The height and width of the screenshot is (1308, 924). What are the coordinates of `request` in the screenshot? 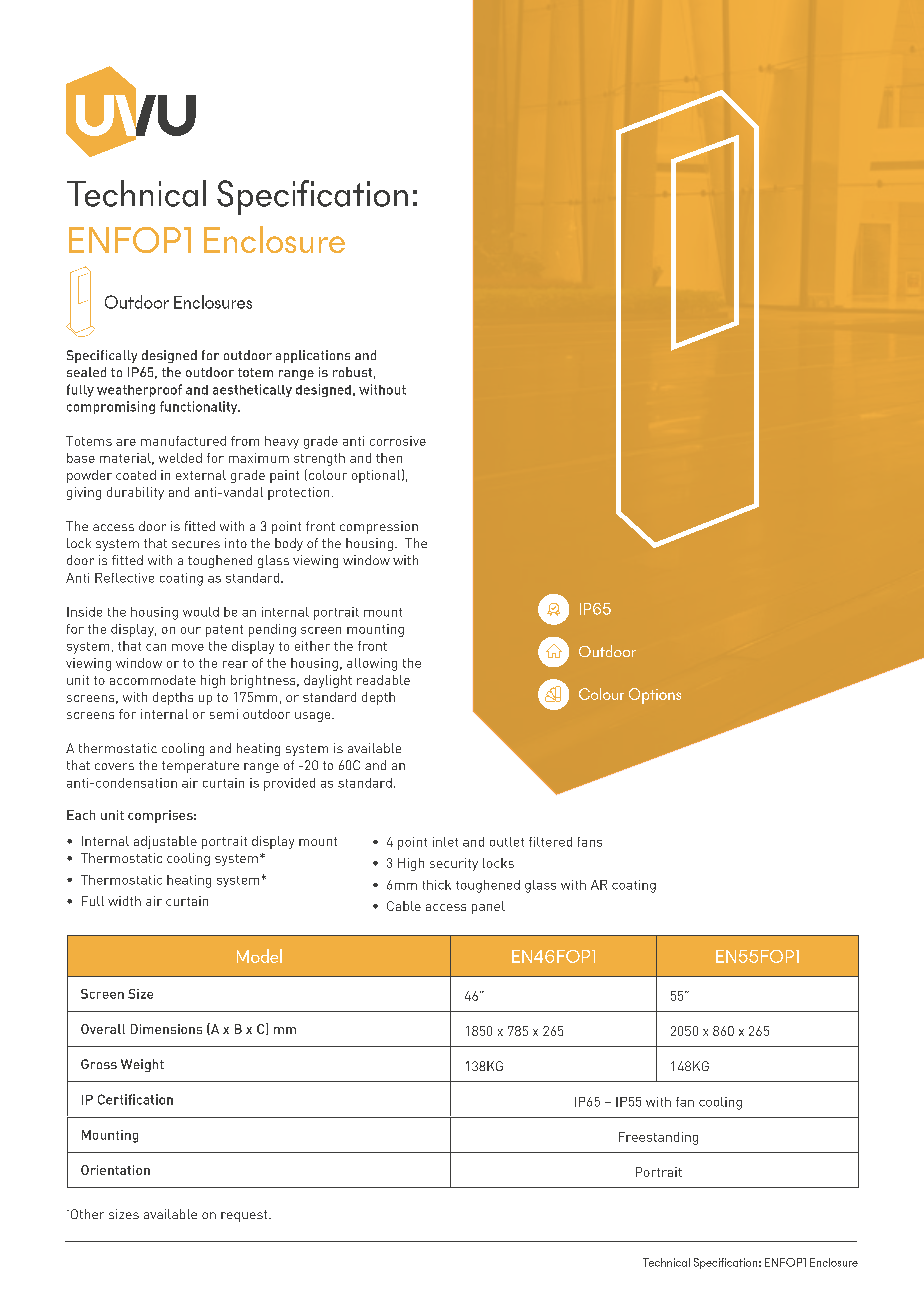 It's located at (245, 1216).
